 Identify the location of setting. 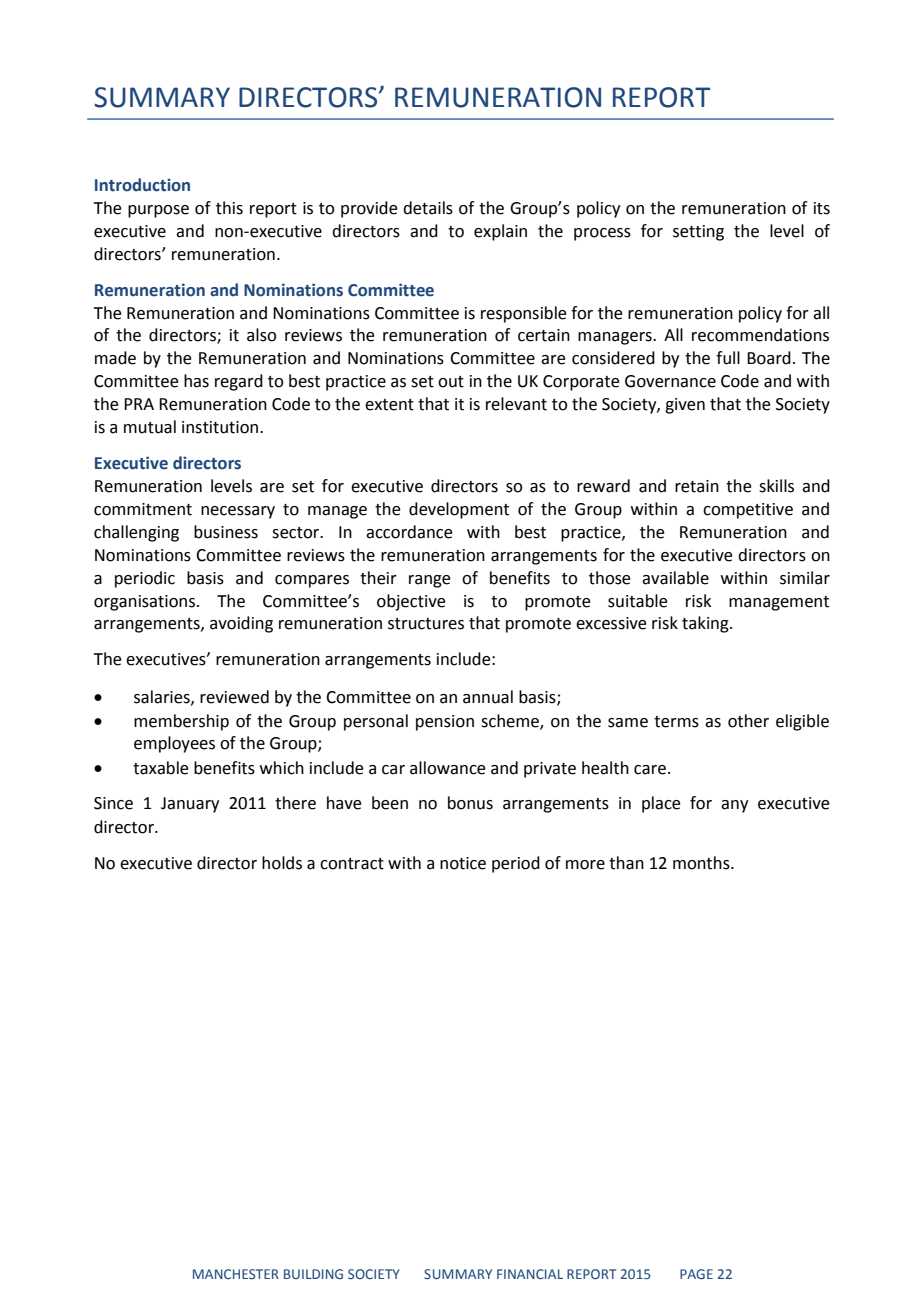
(698, 233).
